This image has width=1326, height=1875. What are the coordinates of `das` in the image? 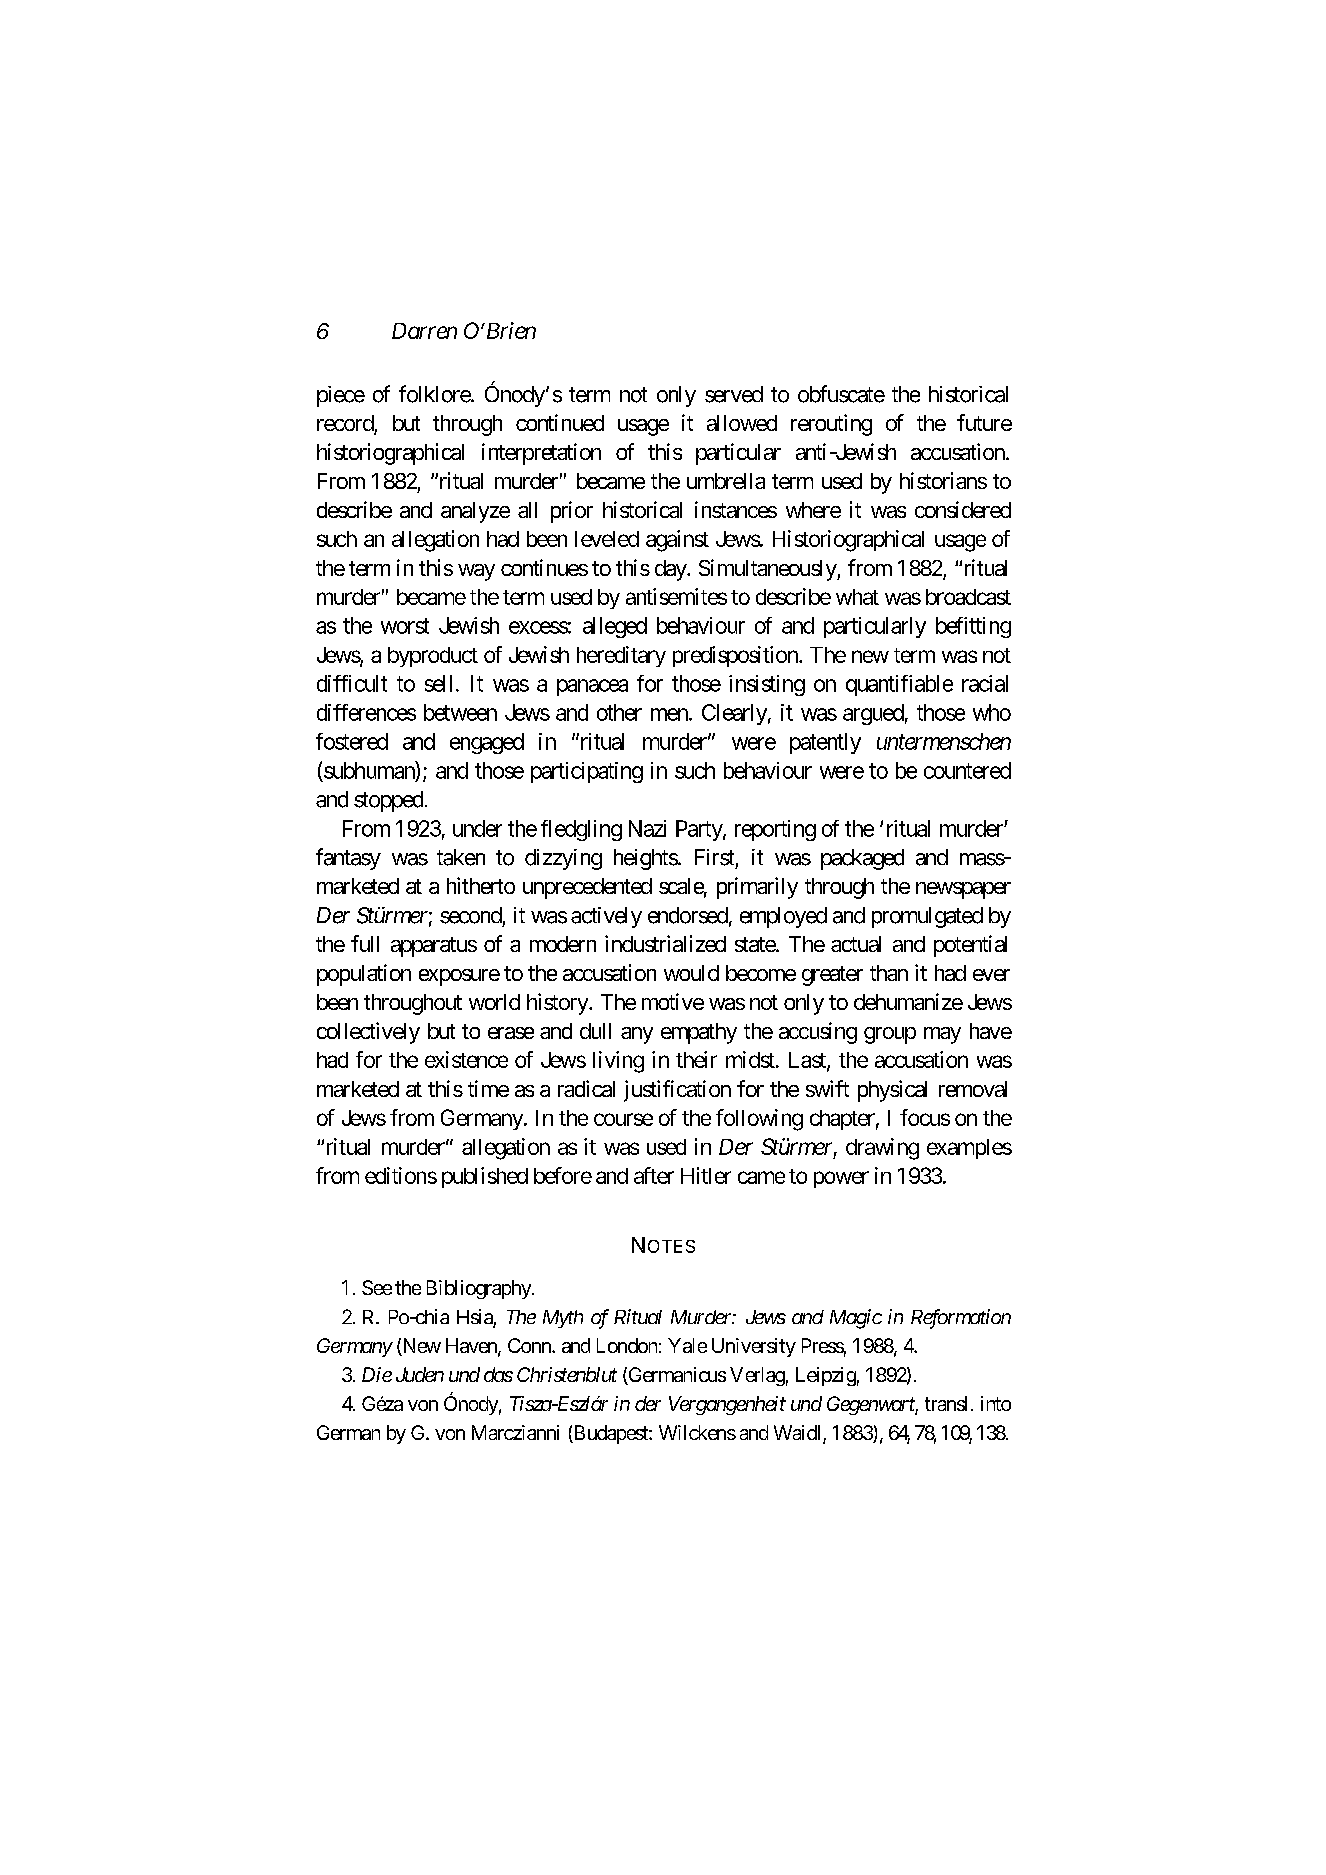 It's located at (498, 1374).
